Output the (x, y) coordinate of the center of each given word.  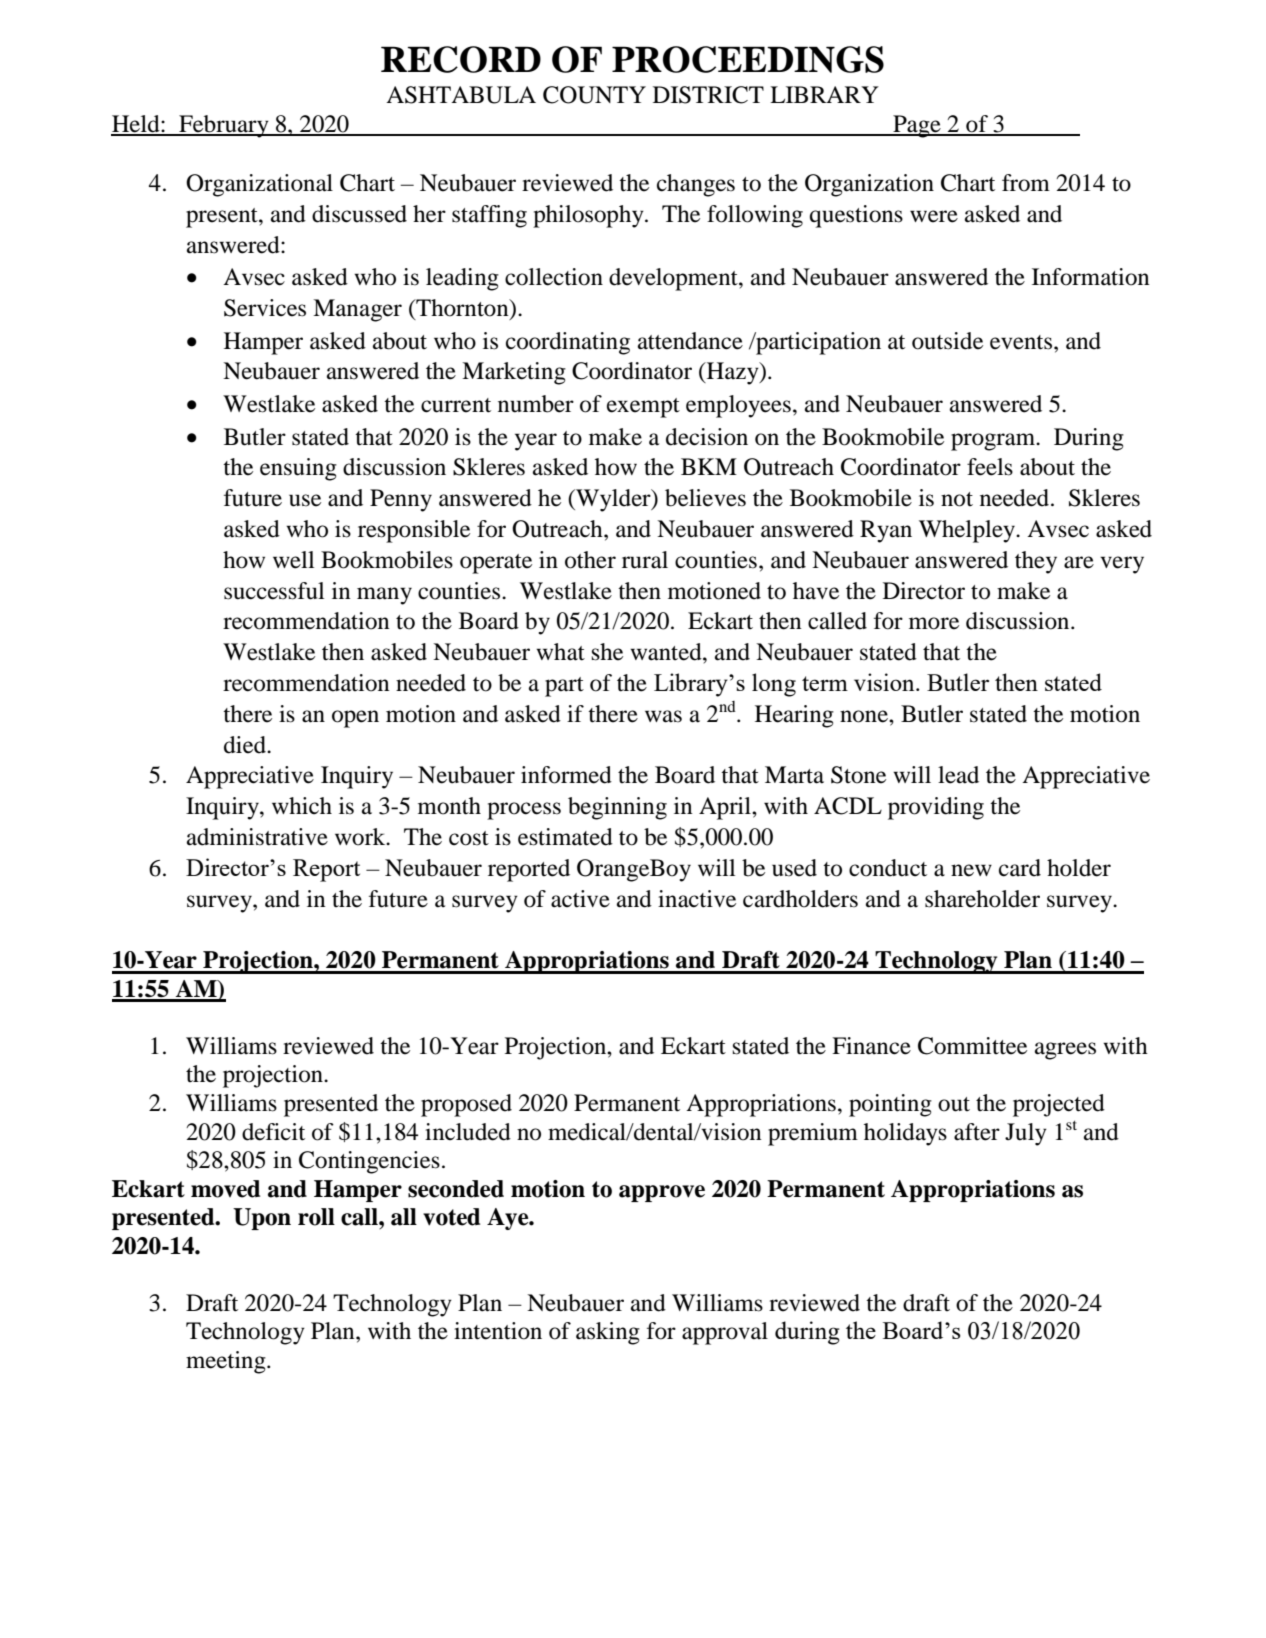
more (934, 623)
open (355, 719)
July (1026, 1134)
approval (725, 1333)
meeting (227, 1362)
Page (917, 126)
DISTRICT (708, 95)
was (663, 716)
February (224, 126)
